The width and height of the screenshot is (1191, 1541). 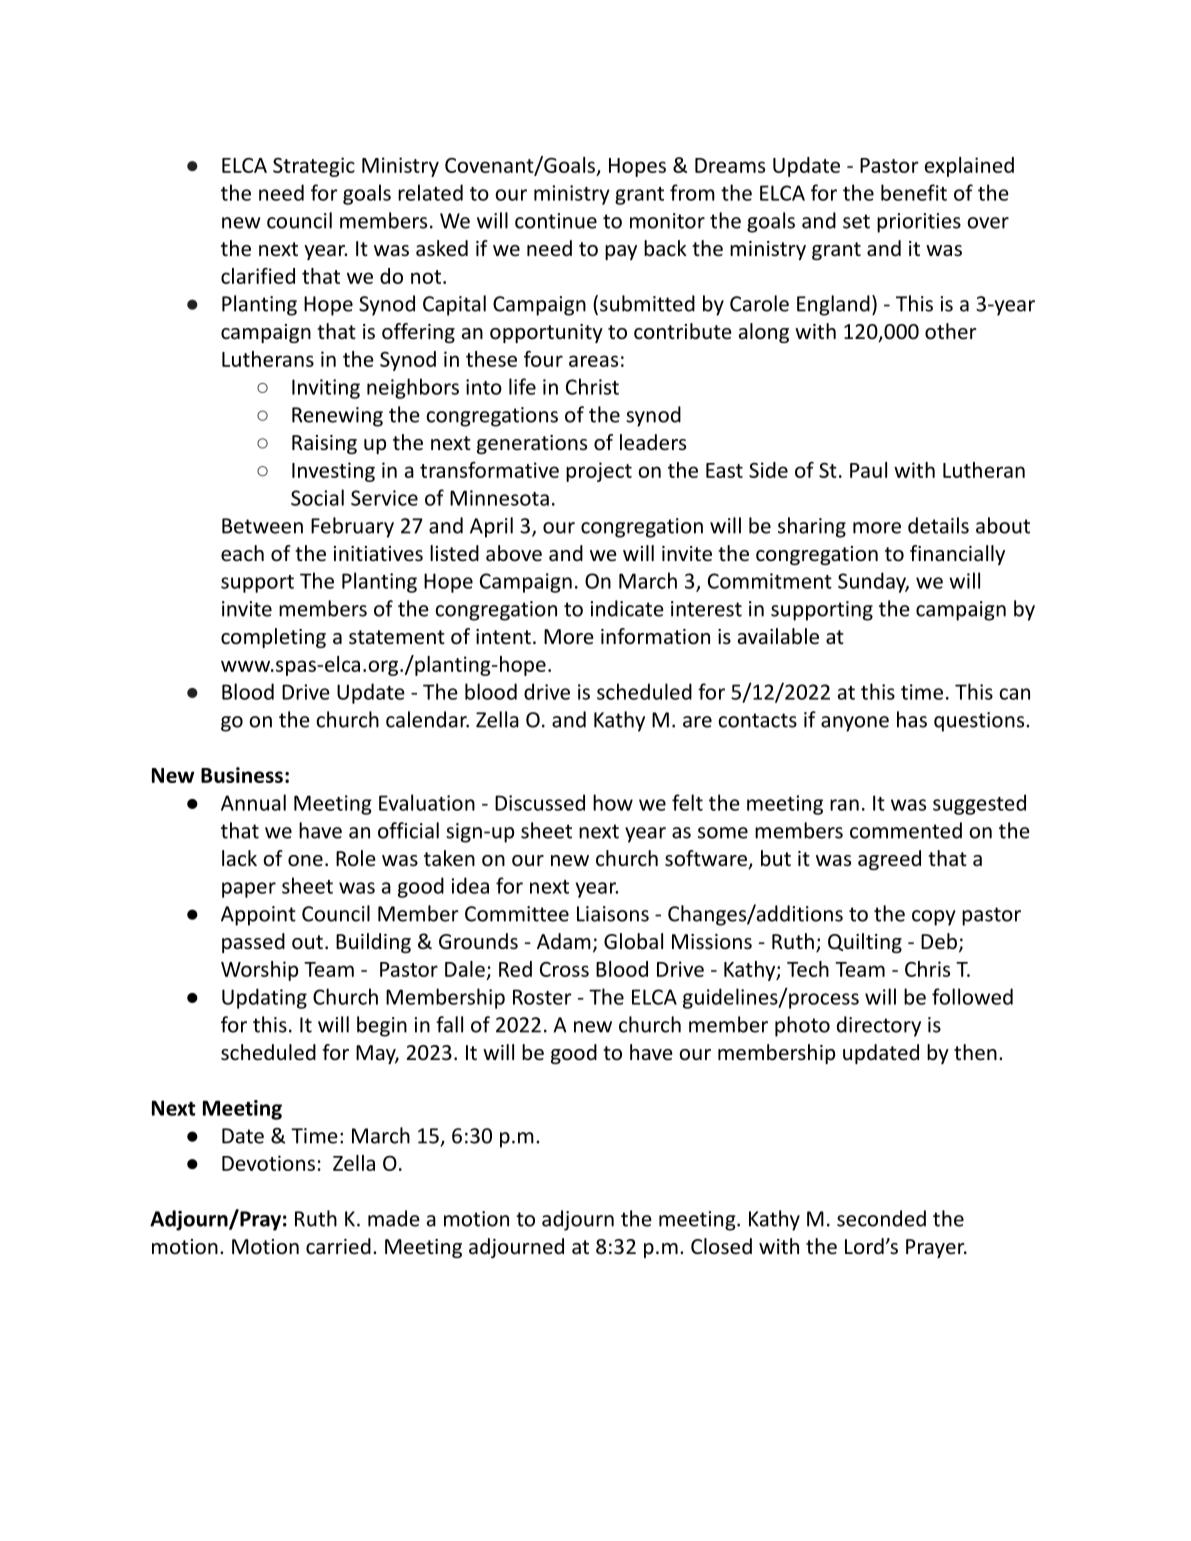 I want to click on has, so click(x=912, y=719).
